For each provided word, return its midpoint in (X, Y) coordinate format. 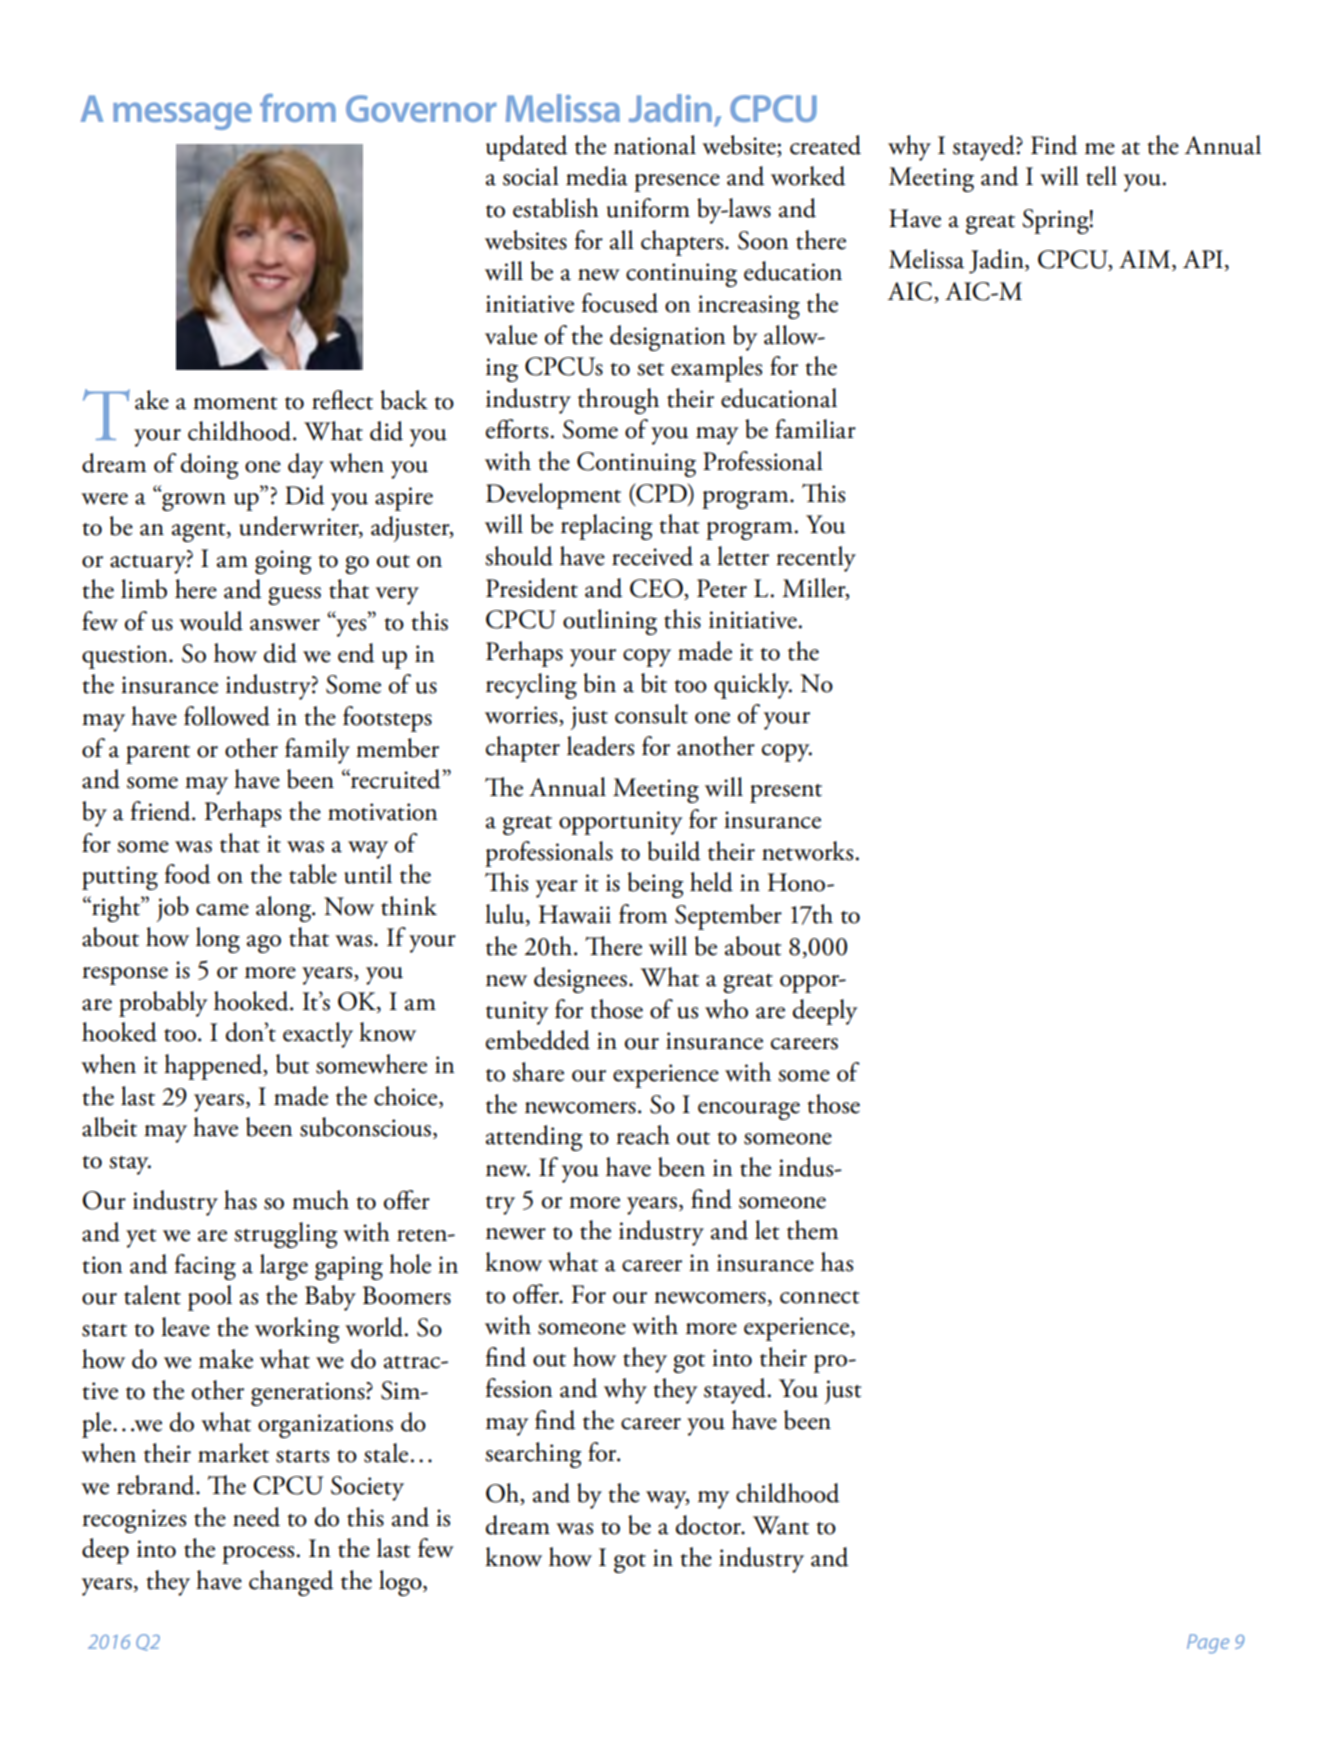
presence (677, 183)
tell (1101, 176)
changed (291, 1583)
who (726, 1009)
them (812, 1230)
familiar (815, 429)
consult (651, 714)
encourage (749, 1111)
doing (210, 466)
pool (210, 1298)
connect (820, 1297)
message (182, 116)
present (786, 793)
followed (227, 716)
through (618, 401)
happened (214, 1067)
